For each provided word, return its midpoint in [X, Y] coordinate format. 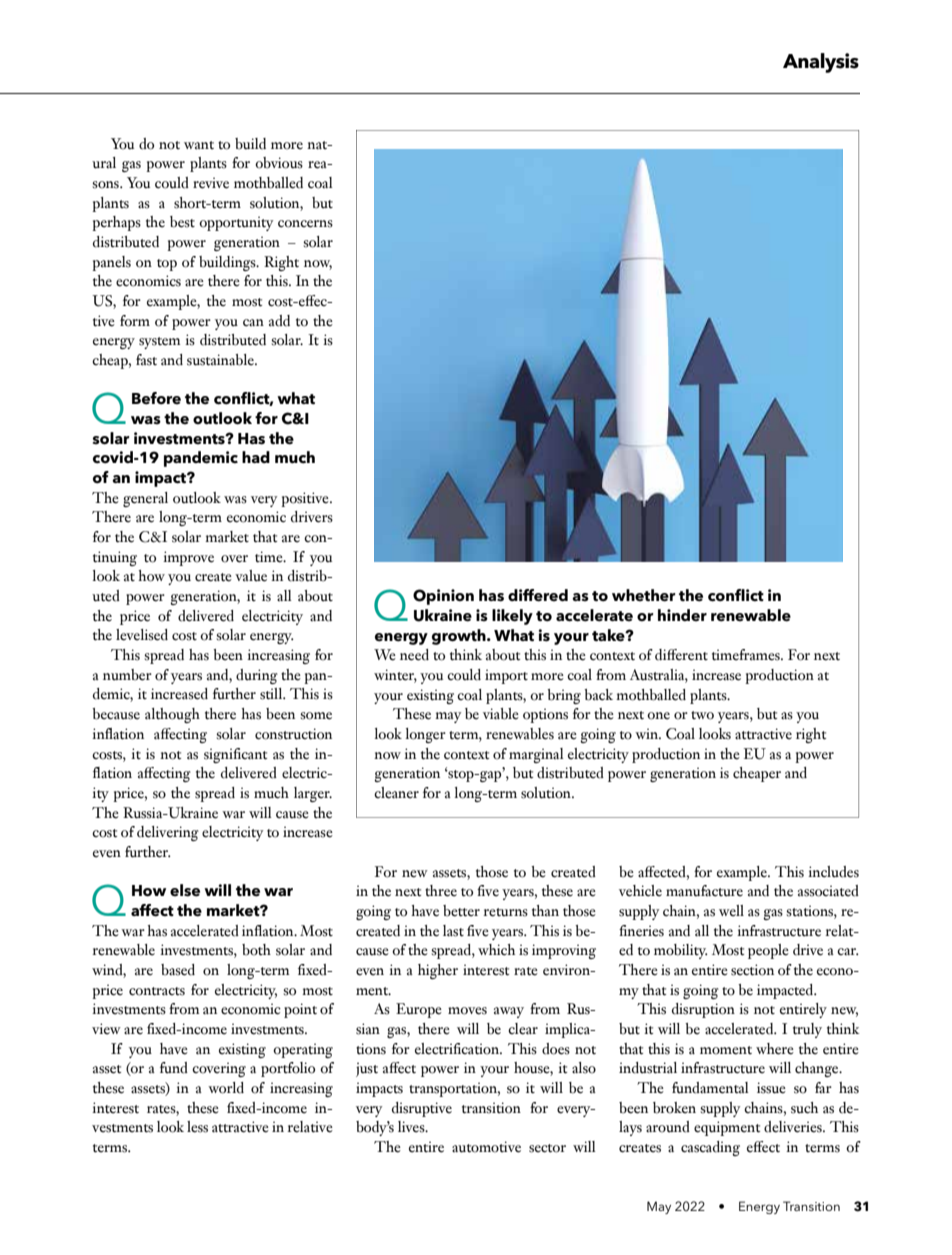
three [441, 891]
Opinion [443, 597]
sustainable [221, 360]
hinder [682, 615]
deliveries [794, 1127]
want [199, 145]
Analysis [821, 63]
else [185, 890]
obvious [279, 163]
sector [547, 1148]
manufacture [704, 891]
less [197, 1127]
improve [188, 558]
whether [644, 595]
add [279, 321]
